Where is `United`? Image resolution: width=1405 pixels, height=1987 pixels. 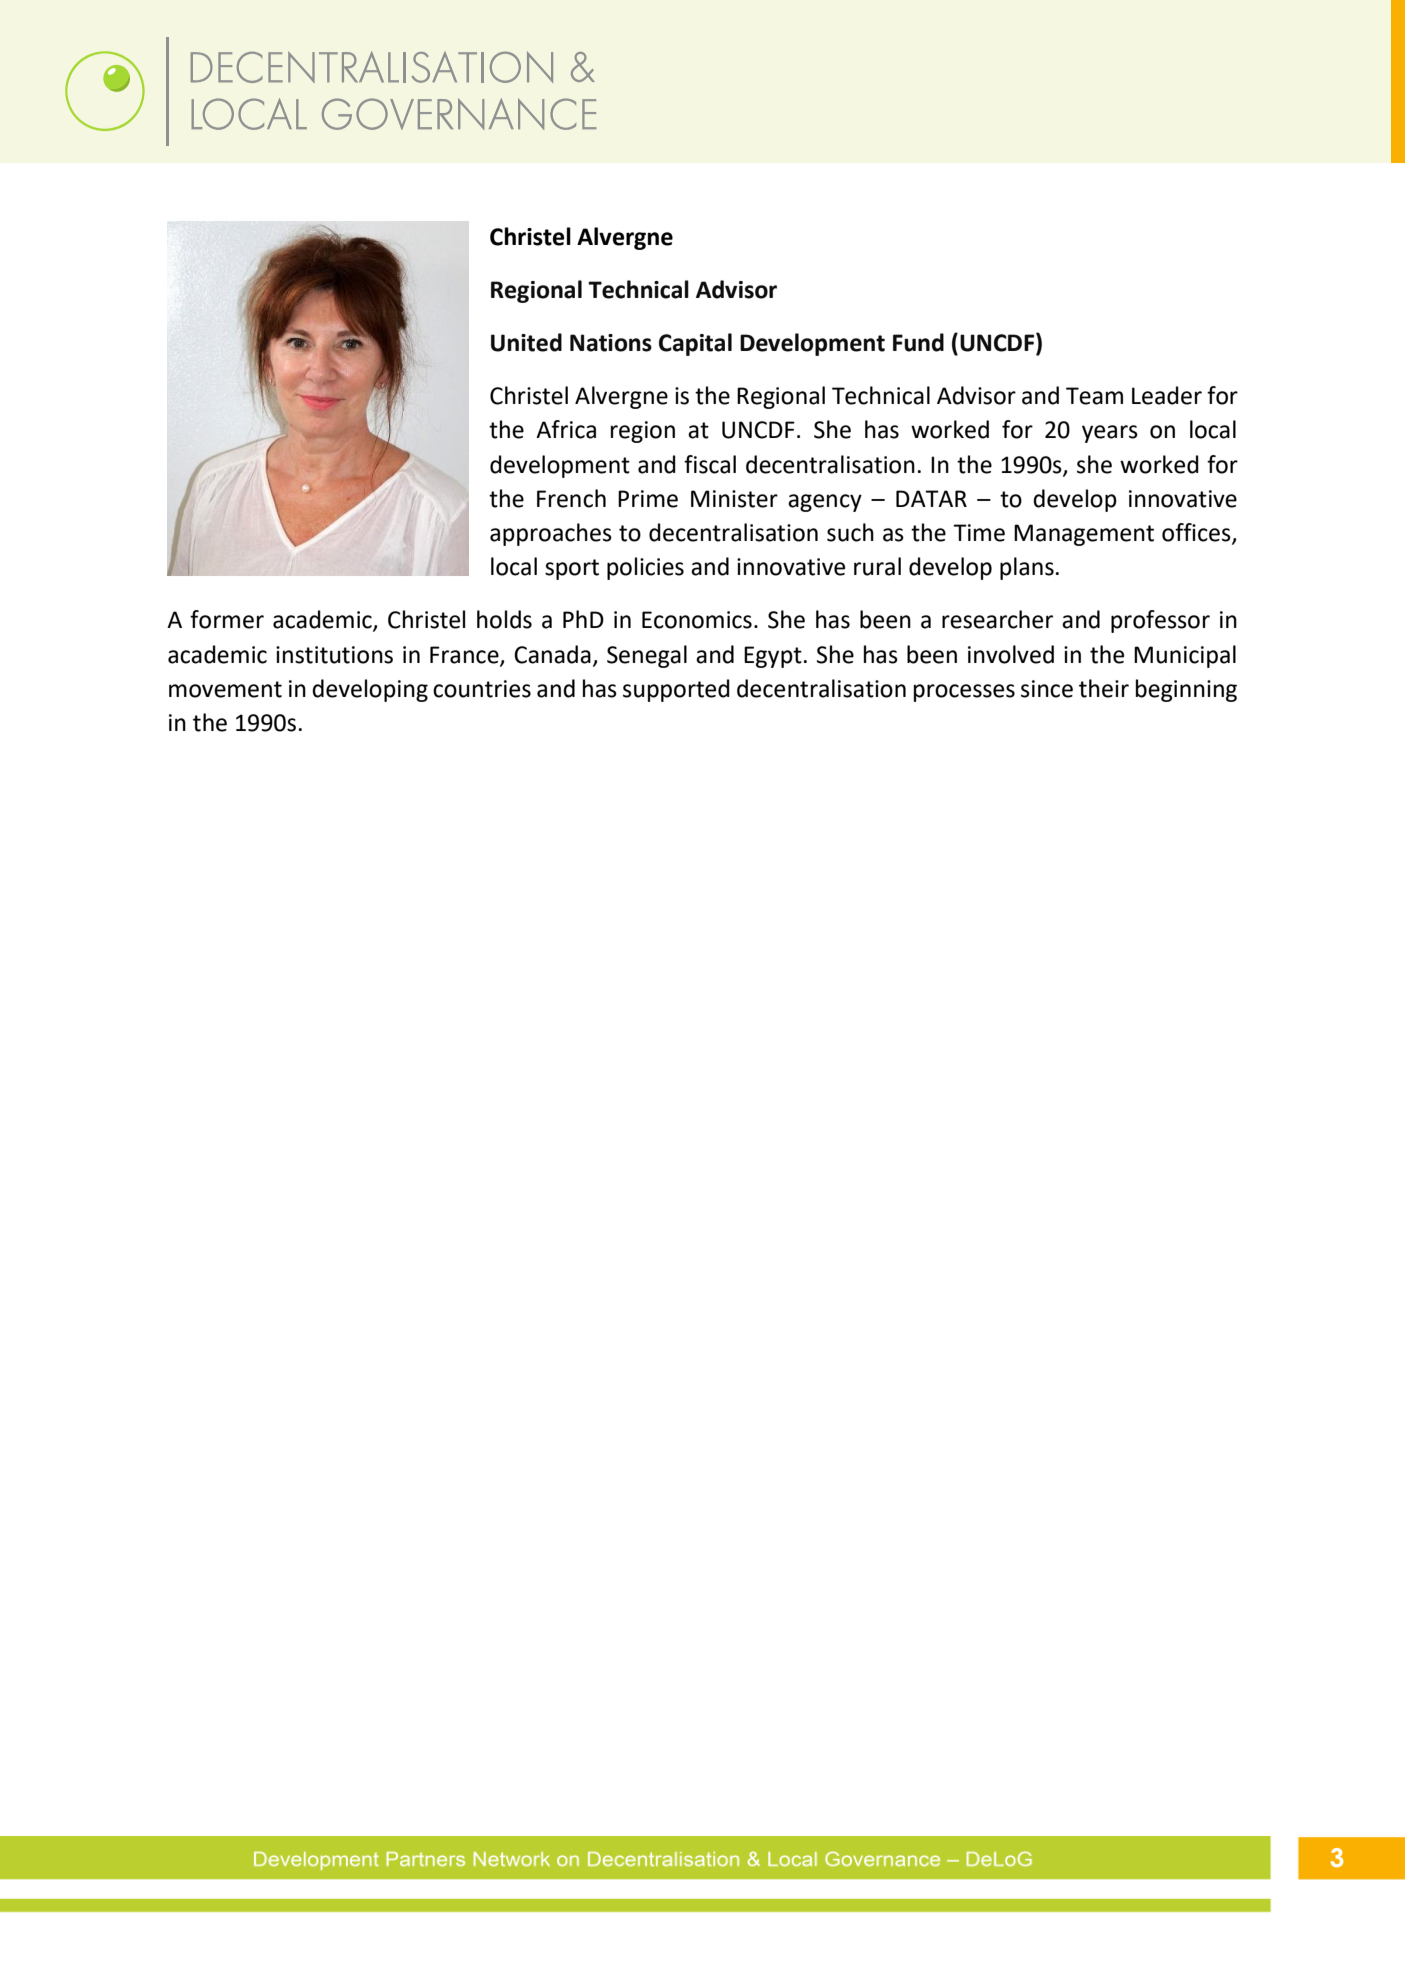 United is located at coordinates (526, 342).
